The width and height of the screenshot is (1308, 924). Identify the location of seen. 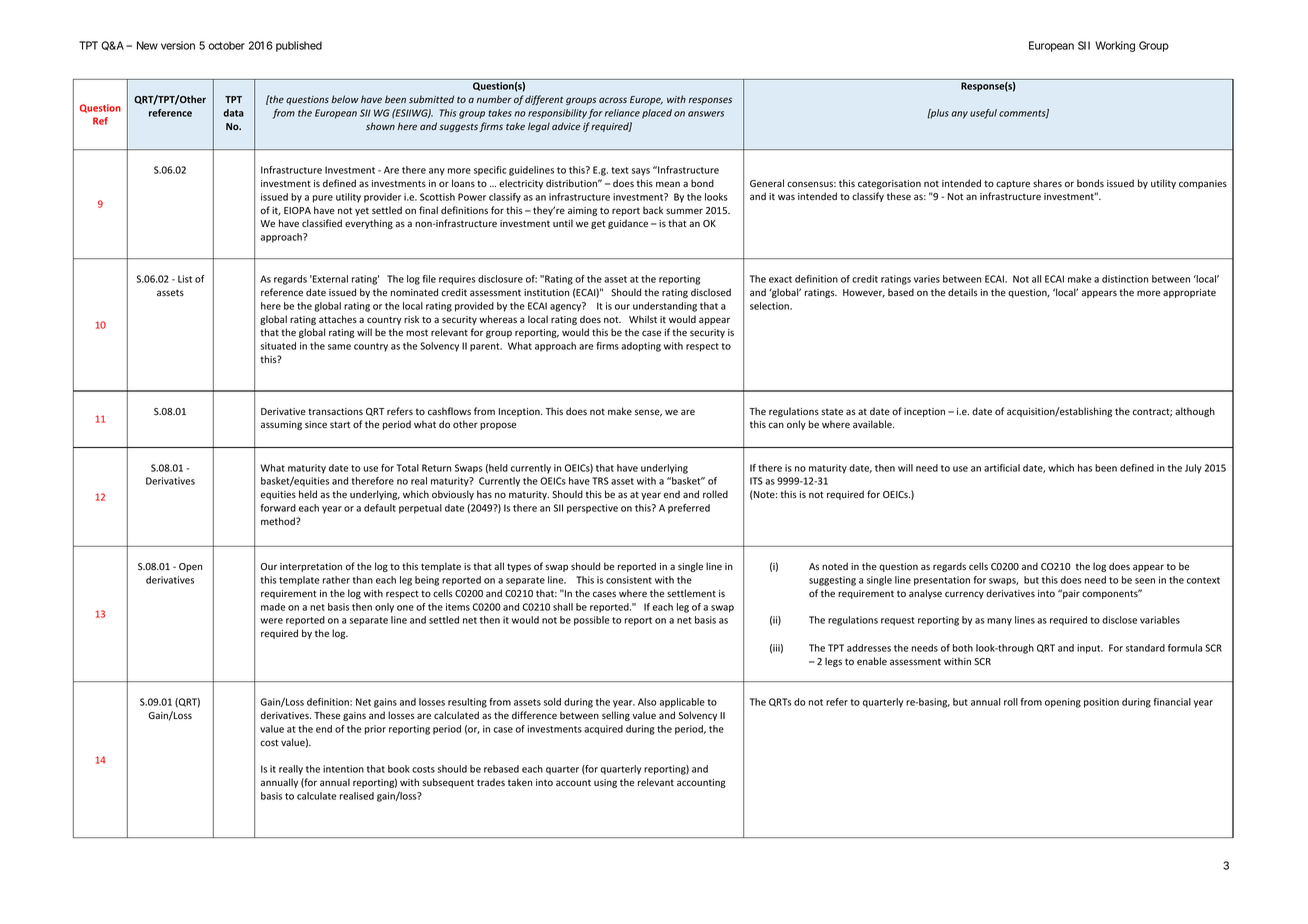
(1145, 581).
